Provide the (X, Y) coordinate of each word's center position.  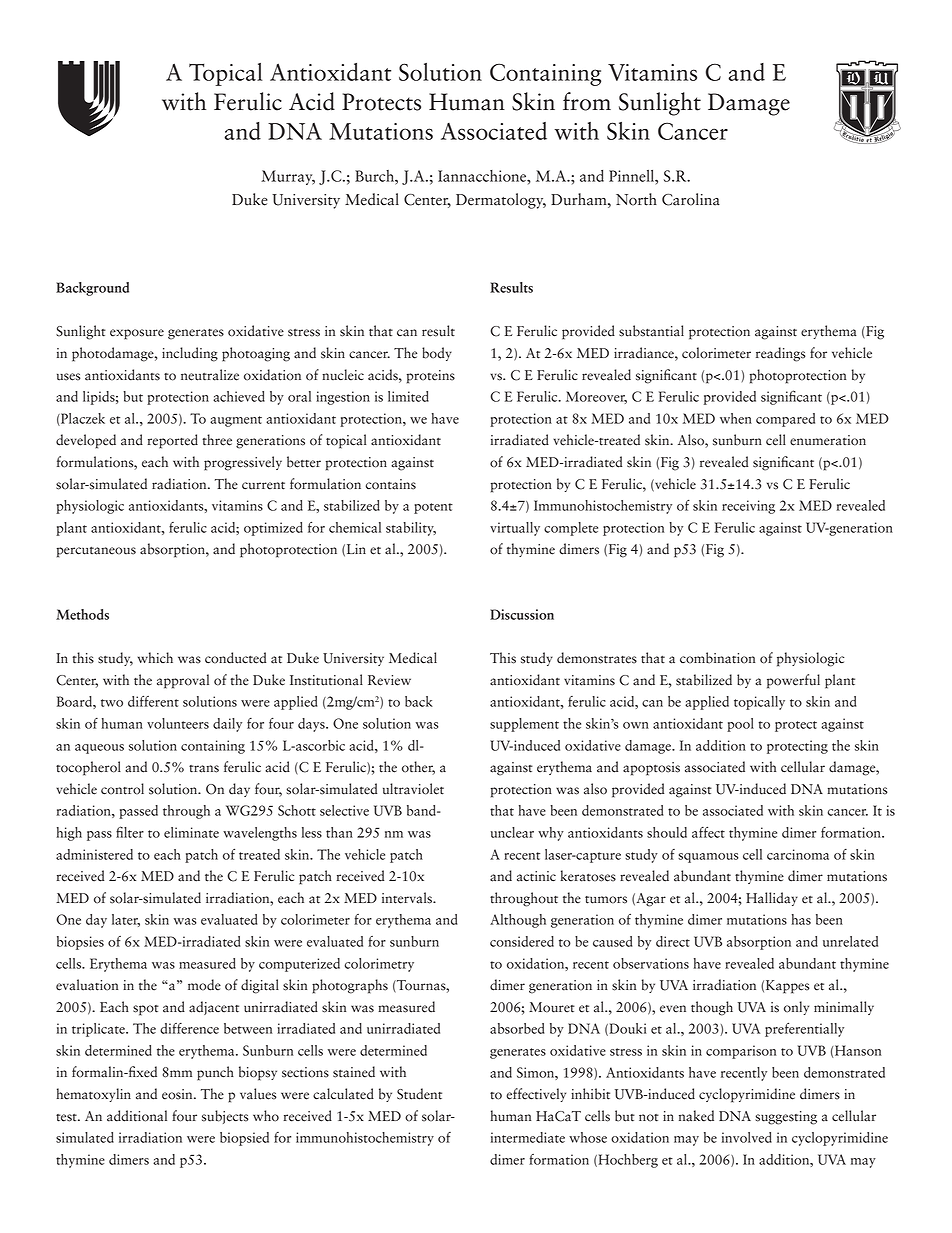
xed (146, 1072)
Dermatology (501, 201)
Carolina (691, 199)
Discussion (522, 614)
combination (717, 658)
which (155, 657)
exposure (137, 334)
